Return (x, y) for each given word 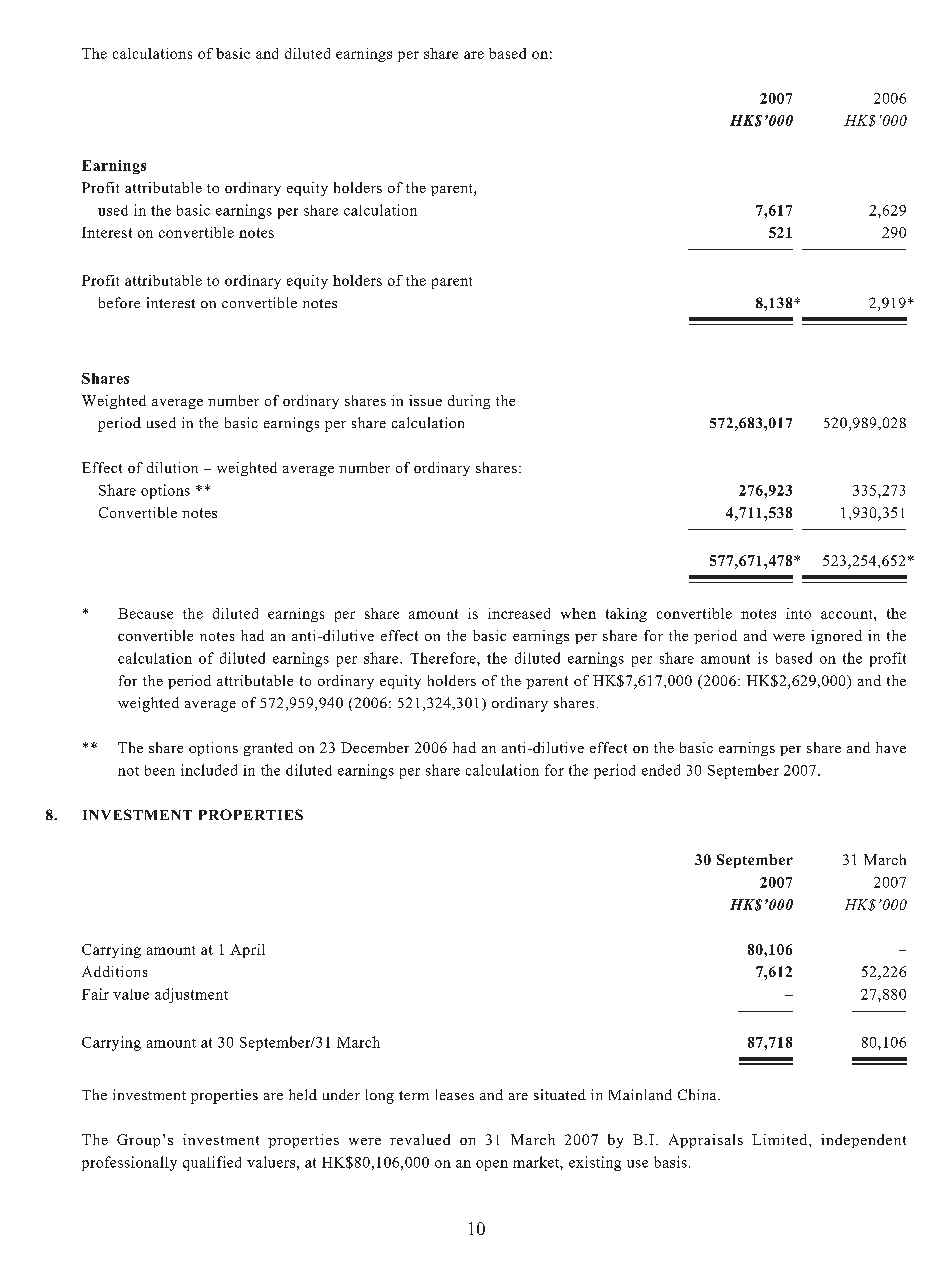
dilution (172, 467)
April (247, 951)
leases (455, 1094)
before (119, 302)
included (209, 770)
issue (425, 400)
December (375, 747)
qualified (212, 1163)
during (469, 402)
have (891, 747)
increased (519, 613)
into (798, 613)
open (492, 1165)
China (698, 1094)
